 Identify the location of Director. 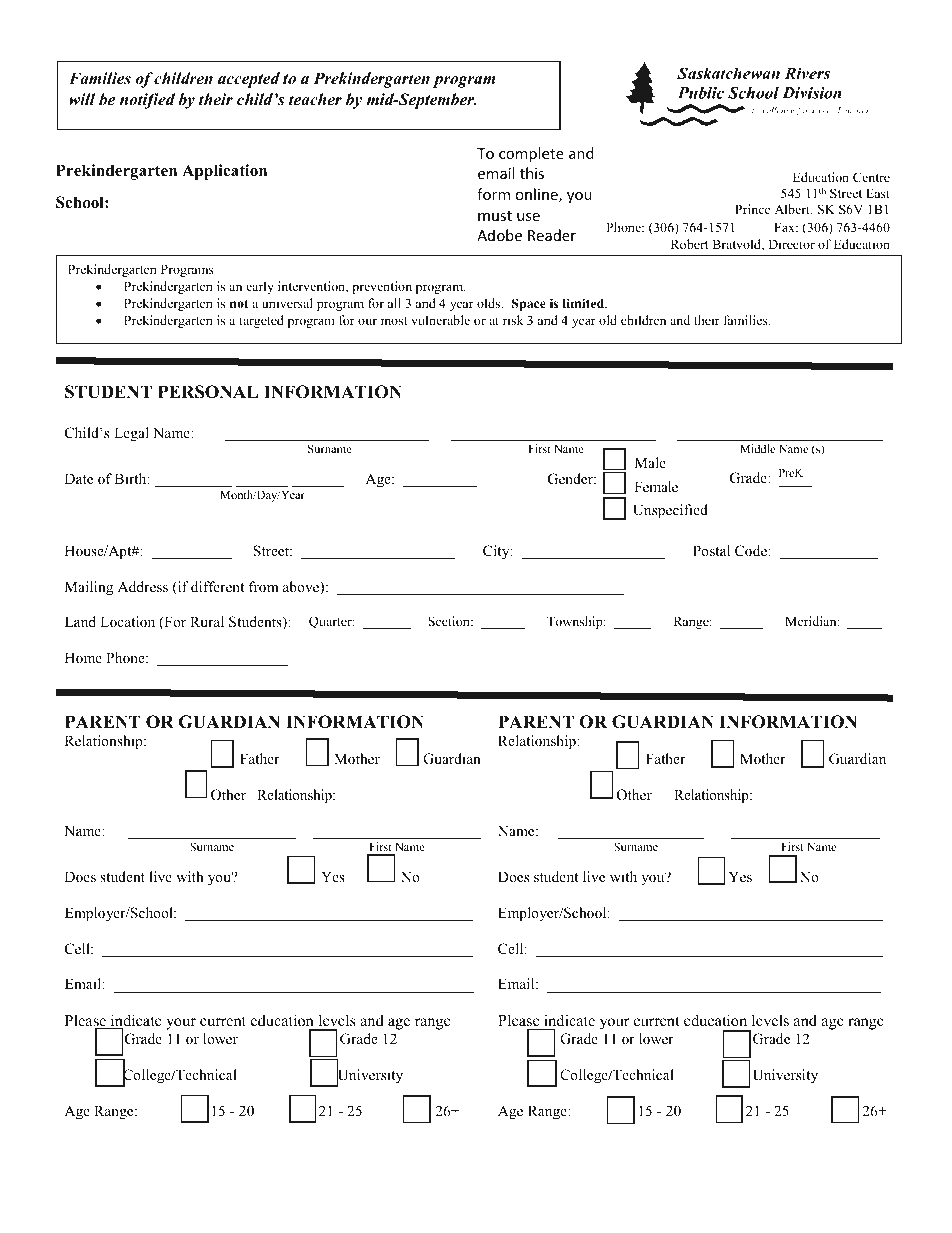
(791, 244).
